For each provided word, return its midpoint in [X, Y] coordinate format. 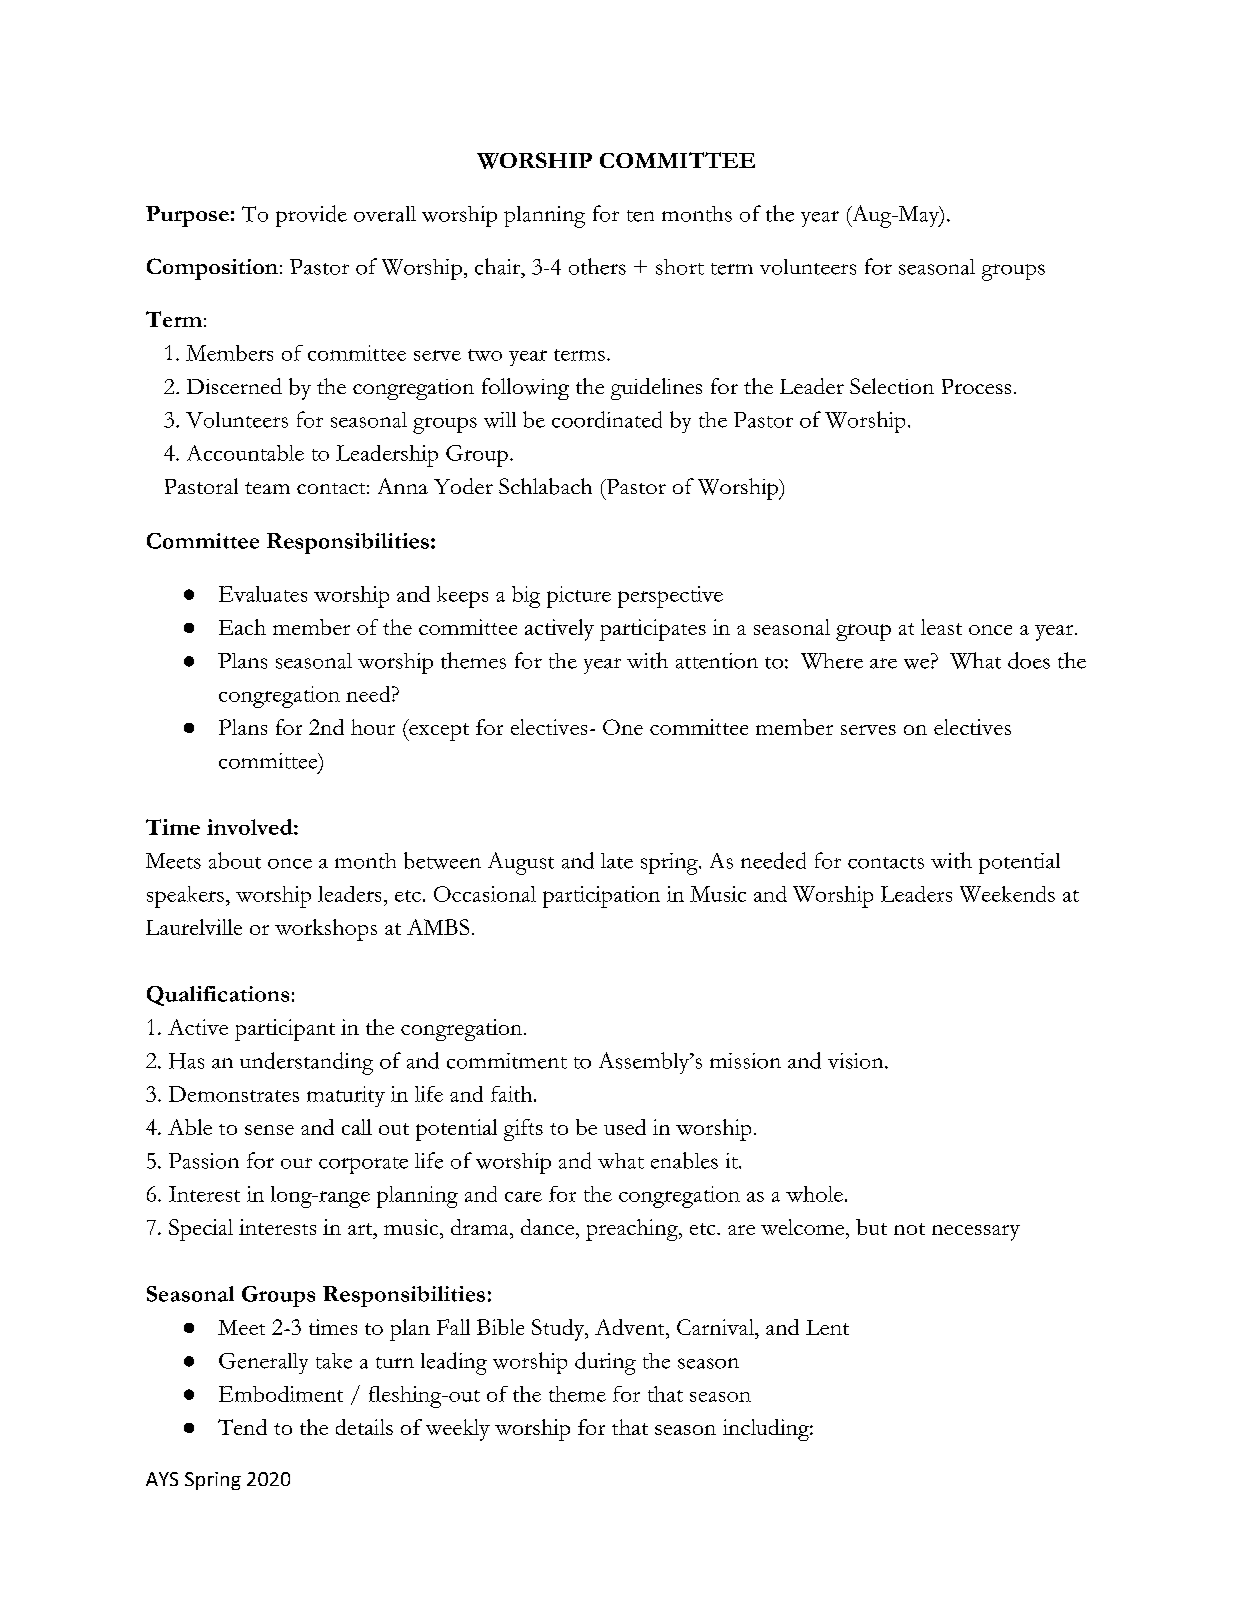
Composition [212, 269]
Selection [892, 386]
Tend [242, 1427]
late [617, 861]
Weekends [1007, 894]
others [597, 266]
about [235, 860]
